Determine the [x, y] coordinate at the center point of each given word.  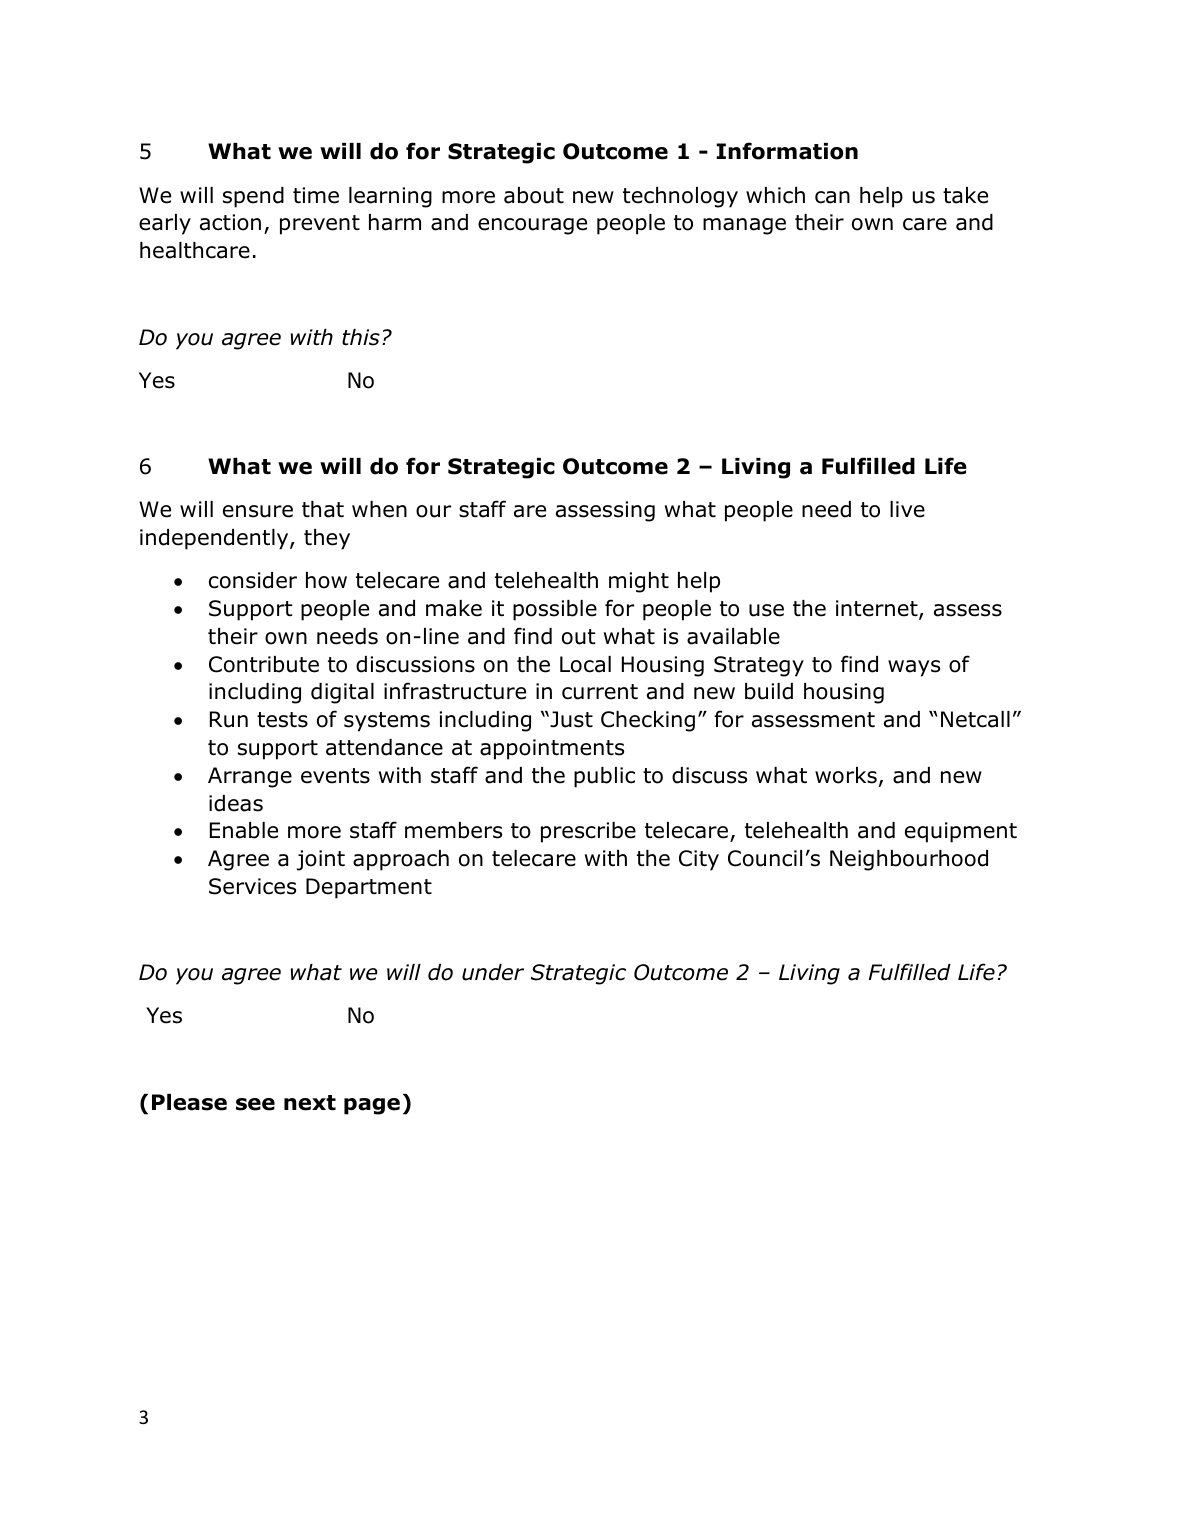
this [361, 337]
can [832, 197]
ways [914, 668]
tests [282, 720]
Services [252, 886]
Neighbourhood [909, 860]
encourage [532, 226]
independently [215, 539]
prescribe [588, 832]
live [907, 509]
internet [878, 609]
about [534, 195]
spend [253, 197]
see [255, 1104]
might [639, 582]
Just [570, 719]
